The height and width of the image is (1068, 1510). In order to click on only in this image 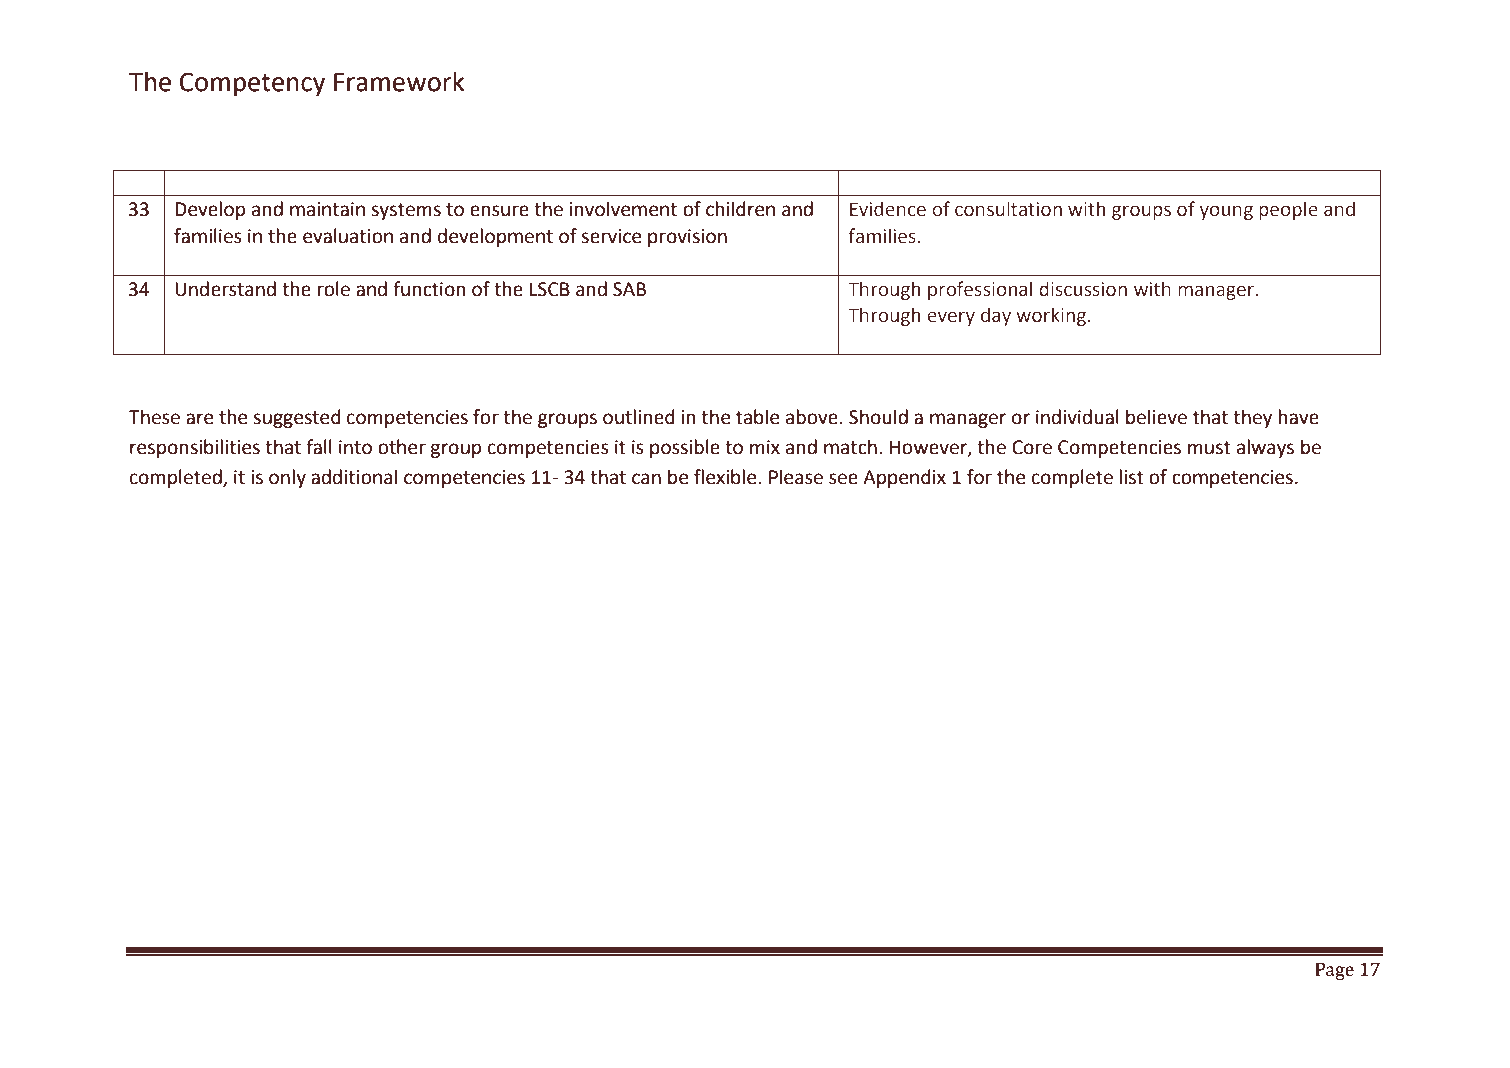, I will do `click(287, 478)`.
